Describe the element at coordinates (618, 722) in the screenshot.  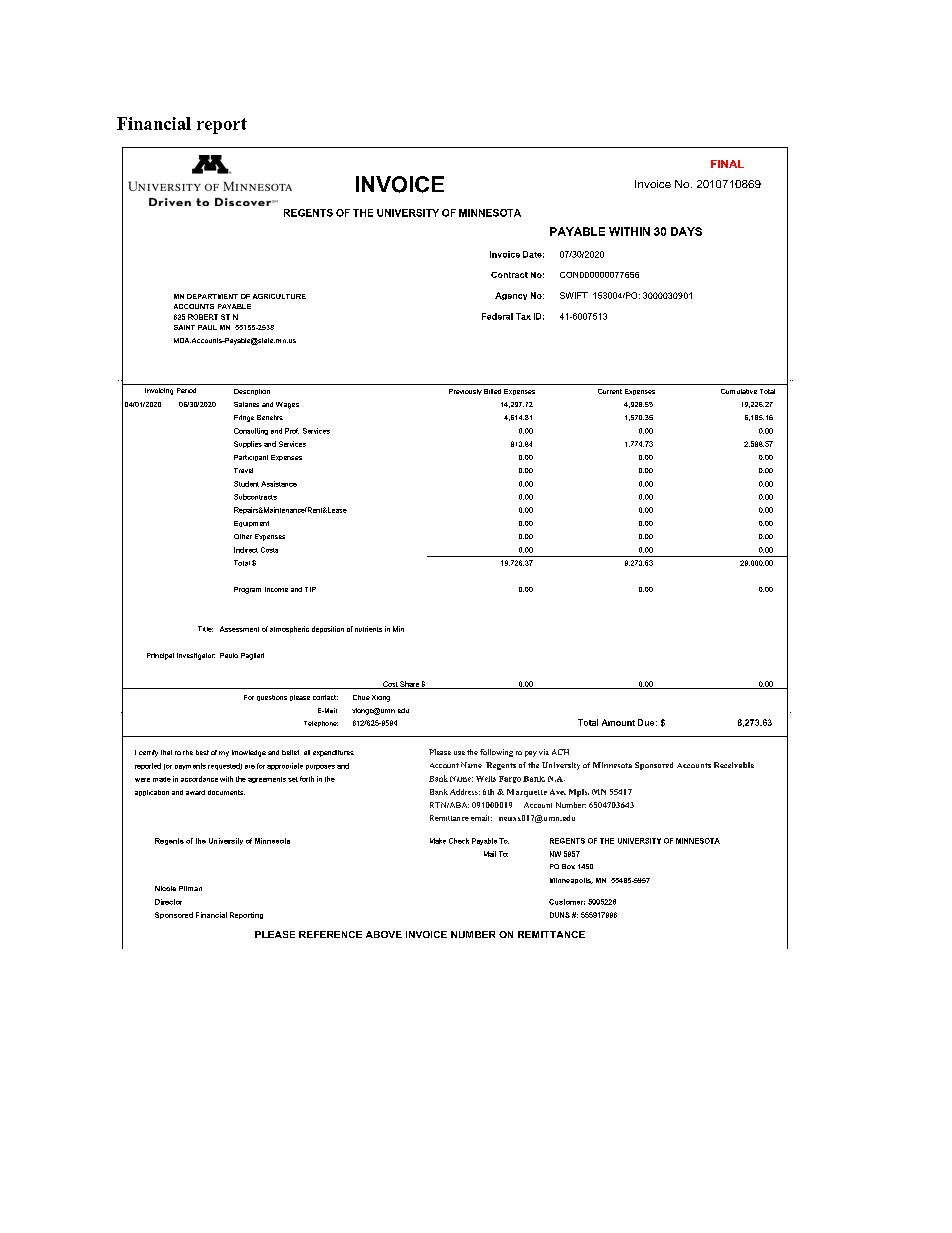
I see `Amount` at that location.
